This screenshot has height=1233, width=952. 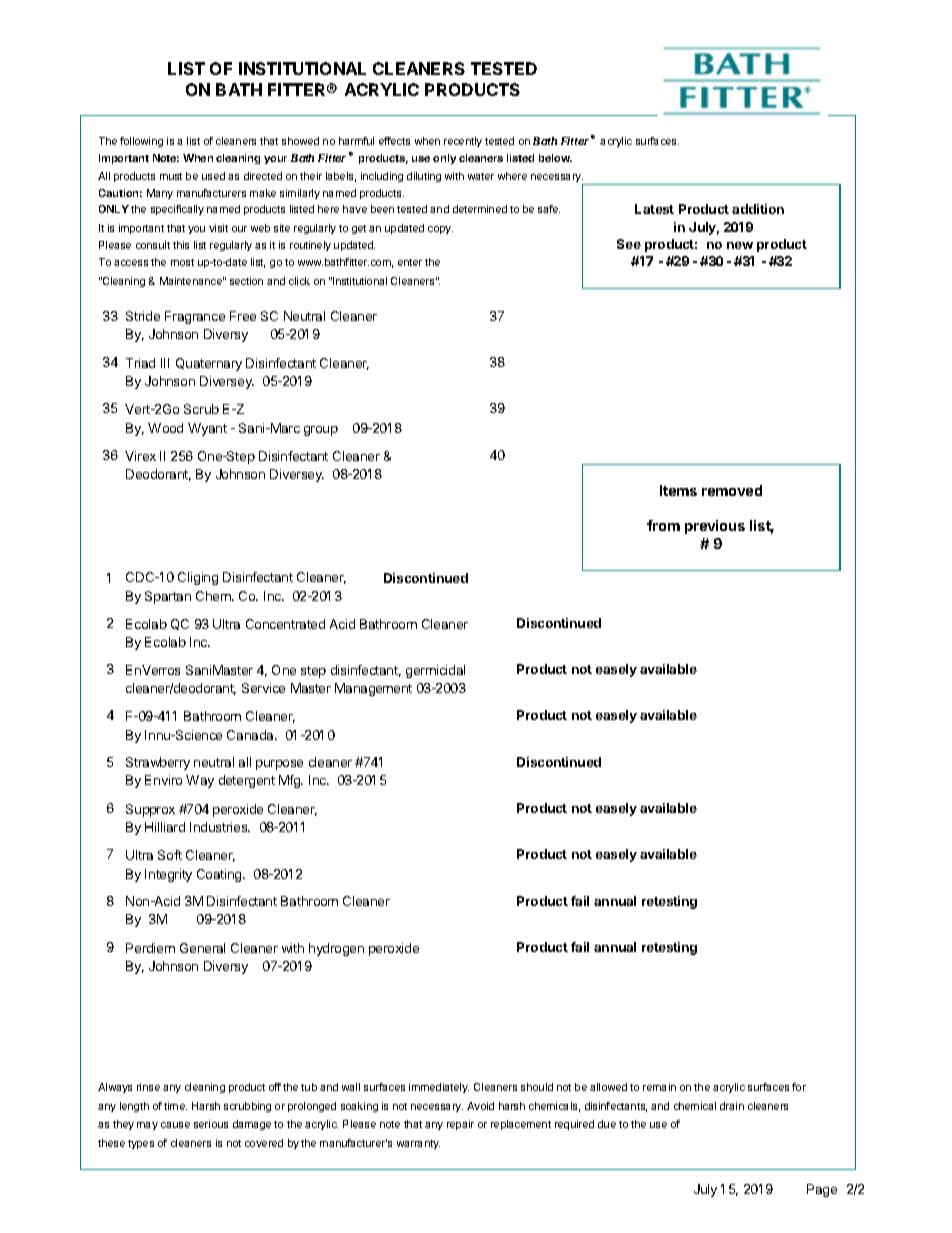 I want to click on repair, so click(x=460, y=1125).
